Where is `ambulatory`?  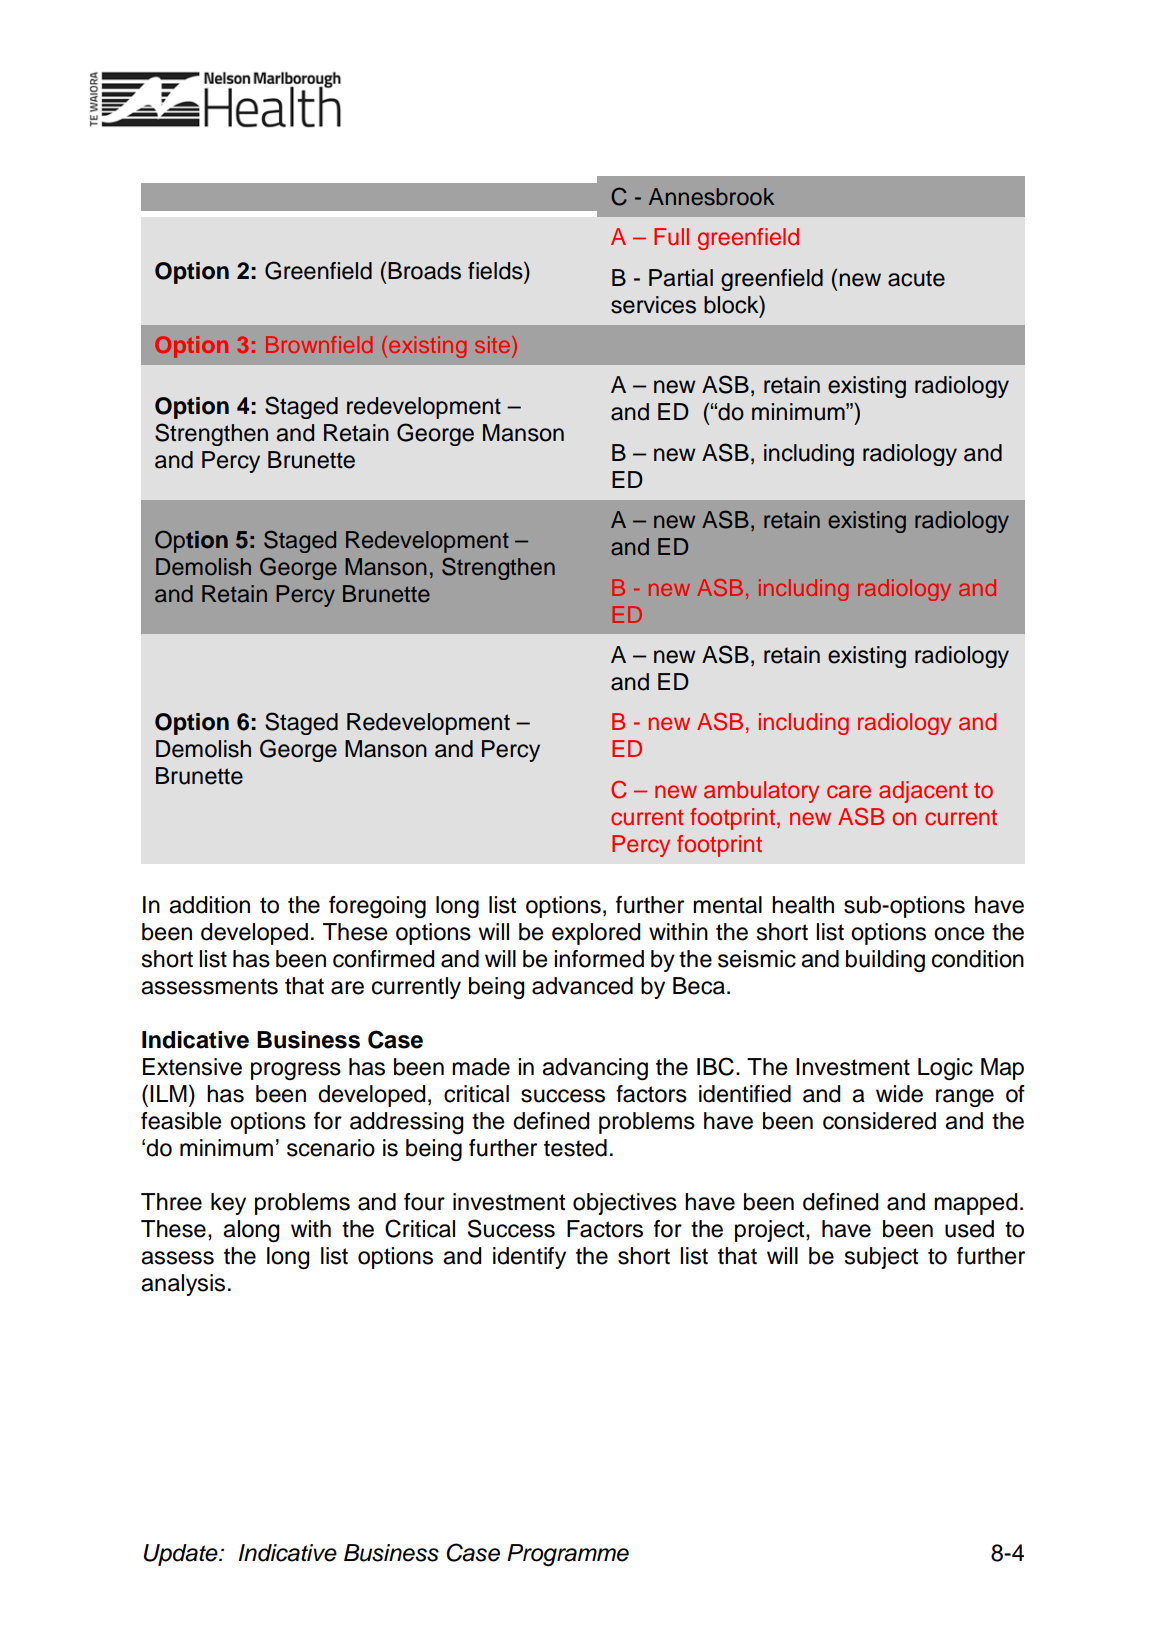 ambulatory is located at coordinates (761, 792).
